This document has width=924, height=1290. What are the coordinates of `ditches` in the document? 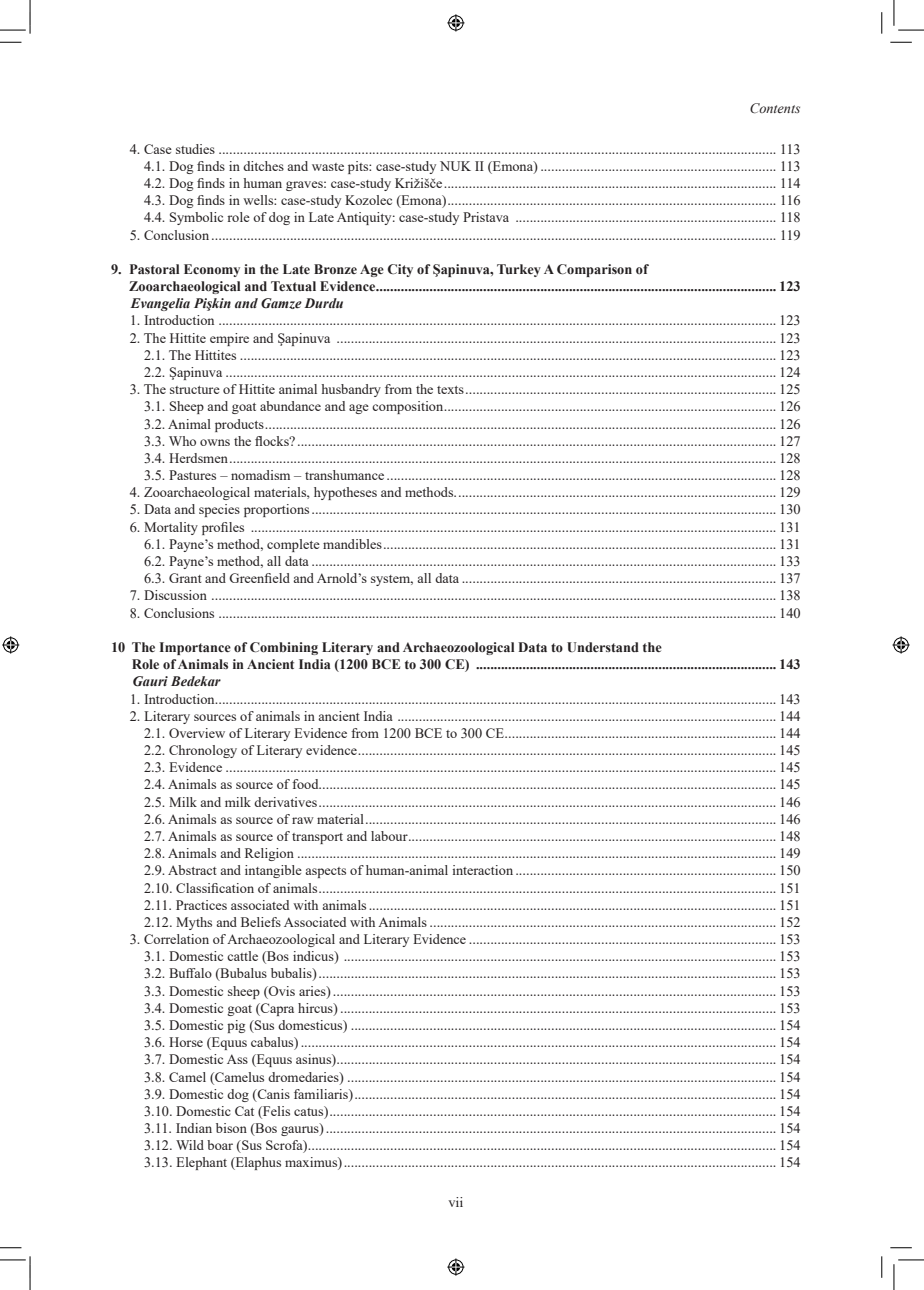 It's located at (263, 166).
